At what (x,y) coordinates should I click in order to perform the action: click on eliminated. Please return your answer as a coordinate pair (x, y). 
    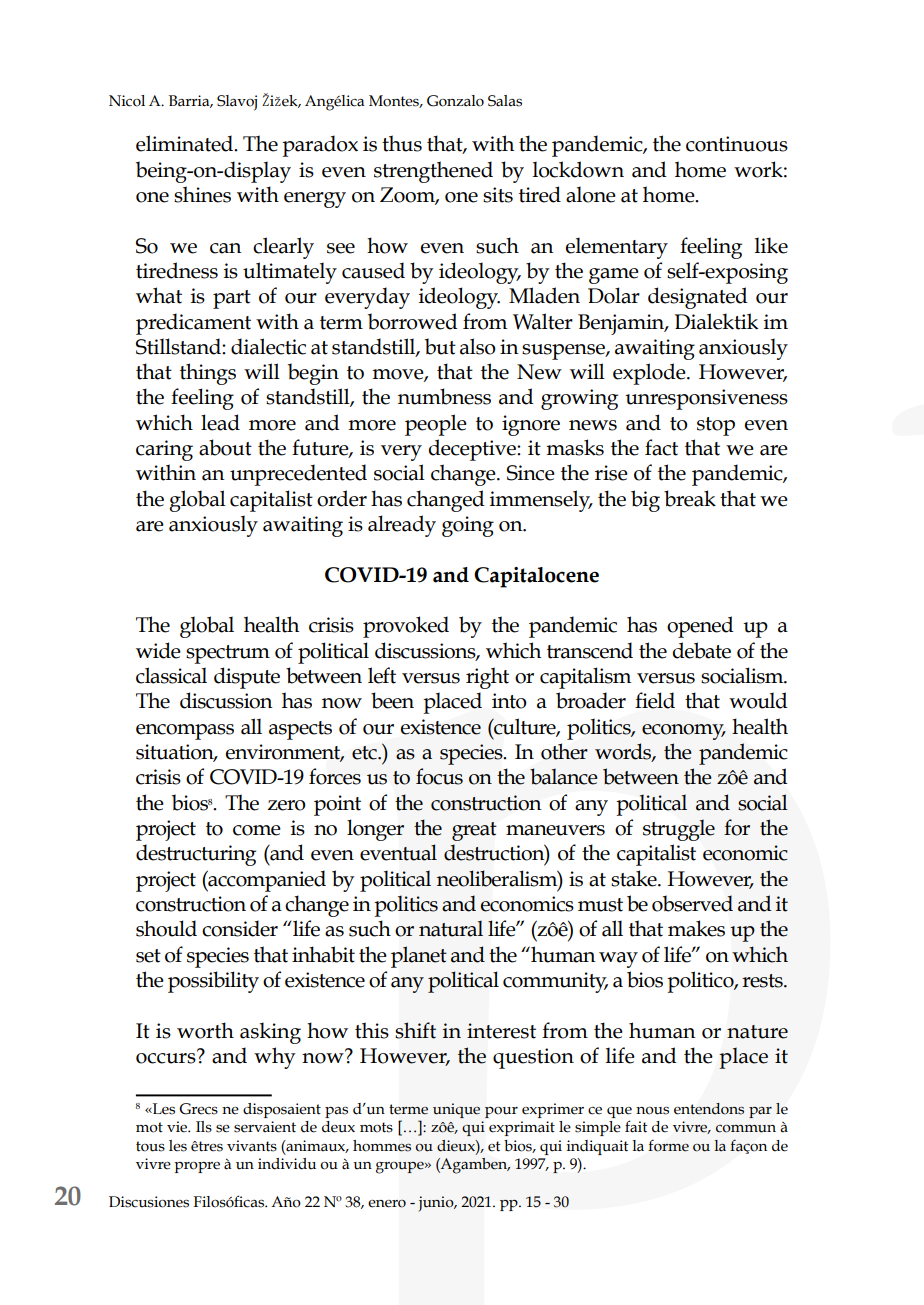
    Looking at the image, I should click on (186, 143).
